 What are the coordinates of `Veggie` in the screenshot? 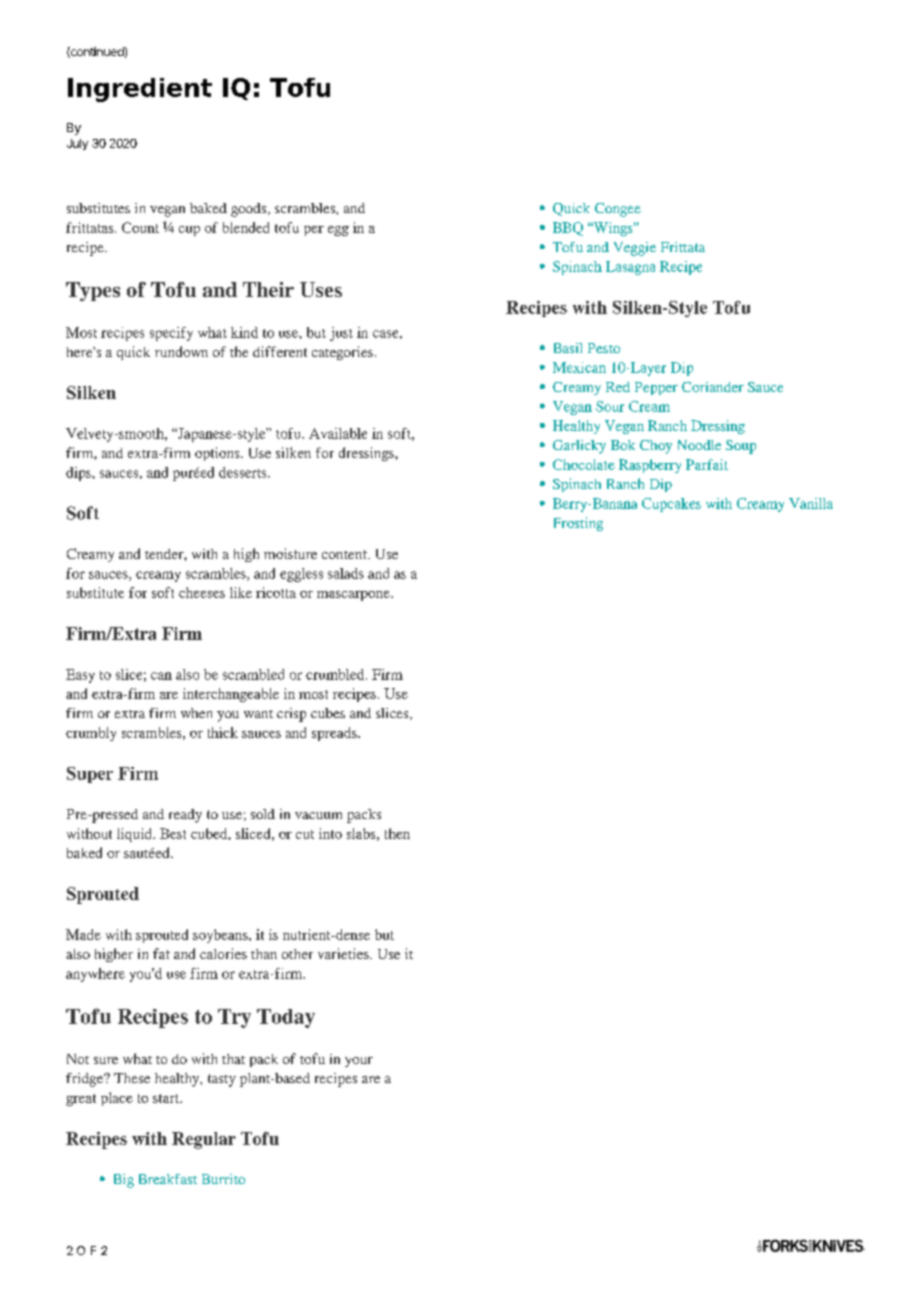 It's located at (635, 249).
